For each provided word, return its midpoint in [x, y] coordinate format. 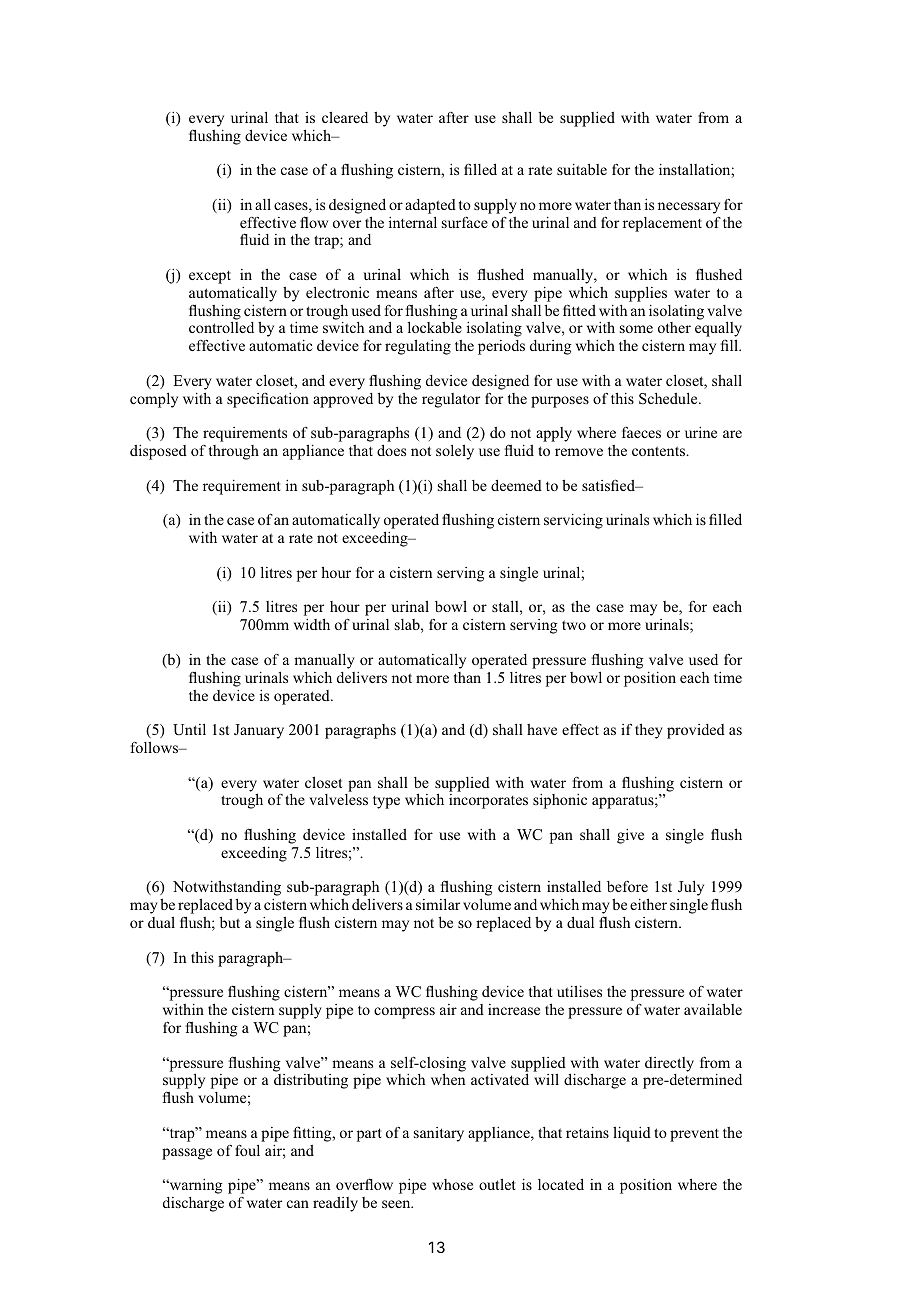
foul [247, 1150]
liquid [632, 1134]
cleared [345, 117]
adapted [430, 206]
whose [452, 1184]
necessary [689, 208]
